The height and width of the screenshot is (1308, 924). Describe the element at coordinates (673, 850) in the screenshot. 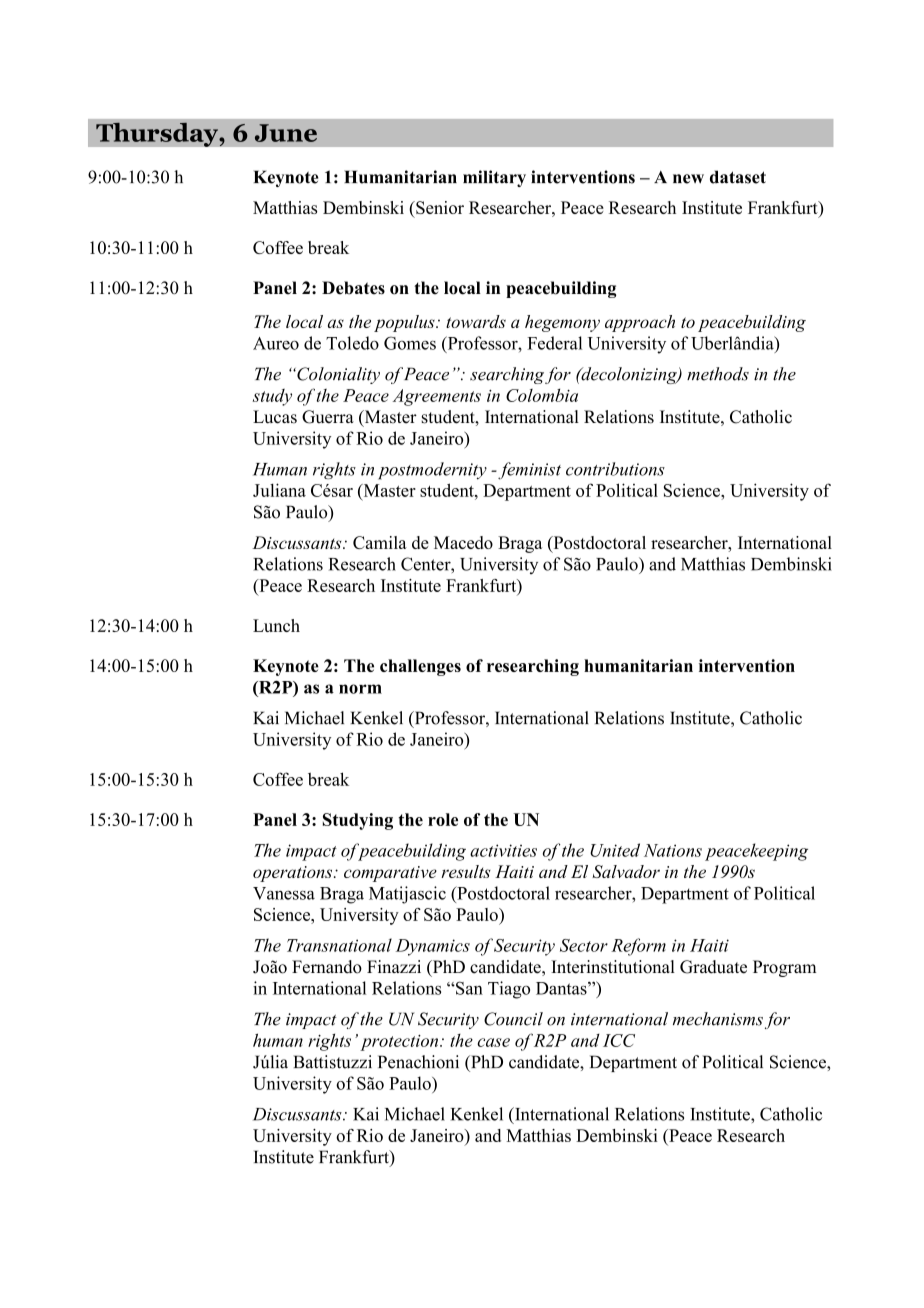

I see `Nations` at that location.
